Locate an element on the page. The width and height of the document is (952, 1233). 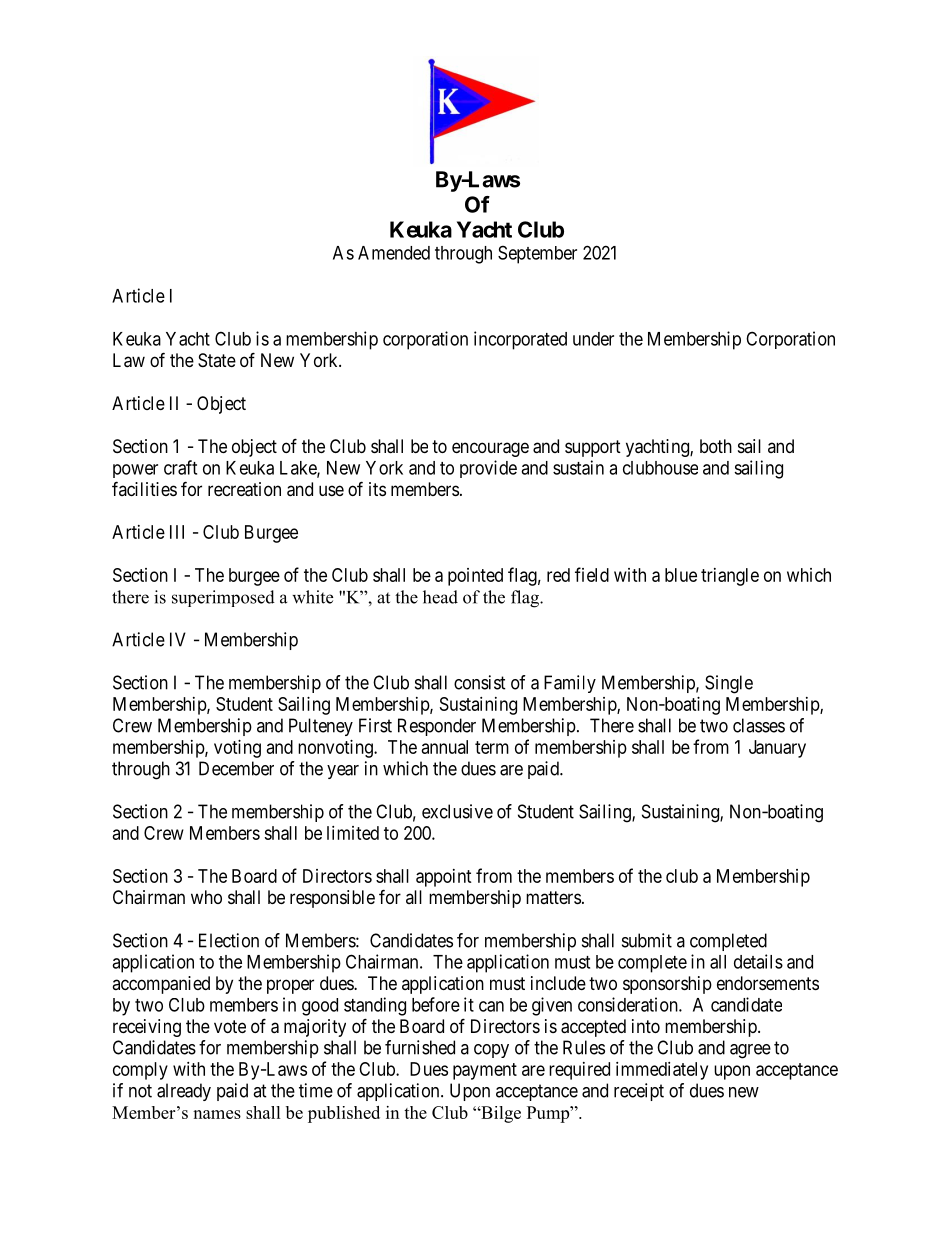
exclusive is located at coordinates (457, 811).
